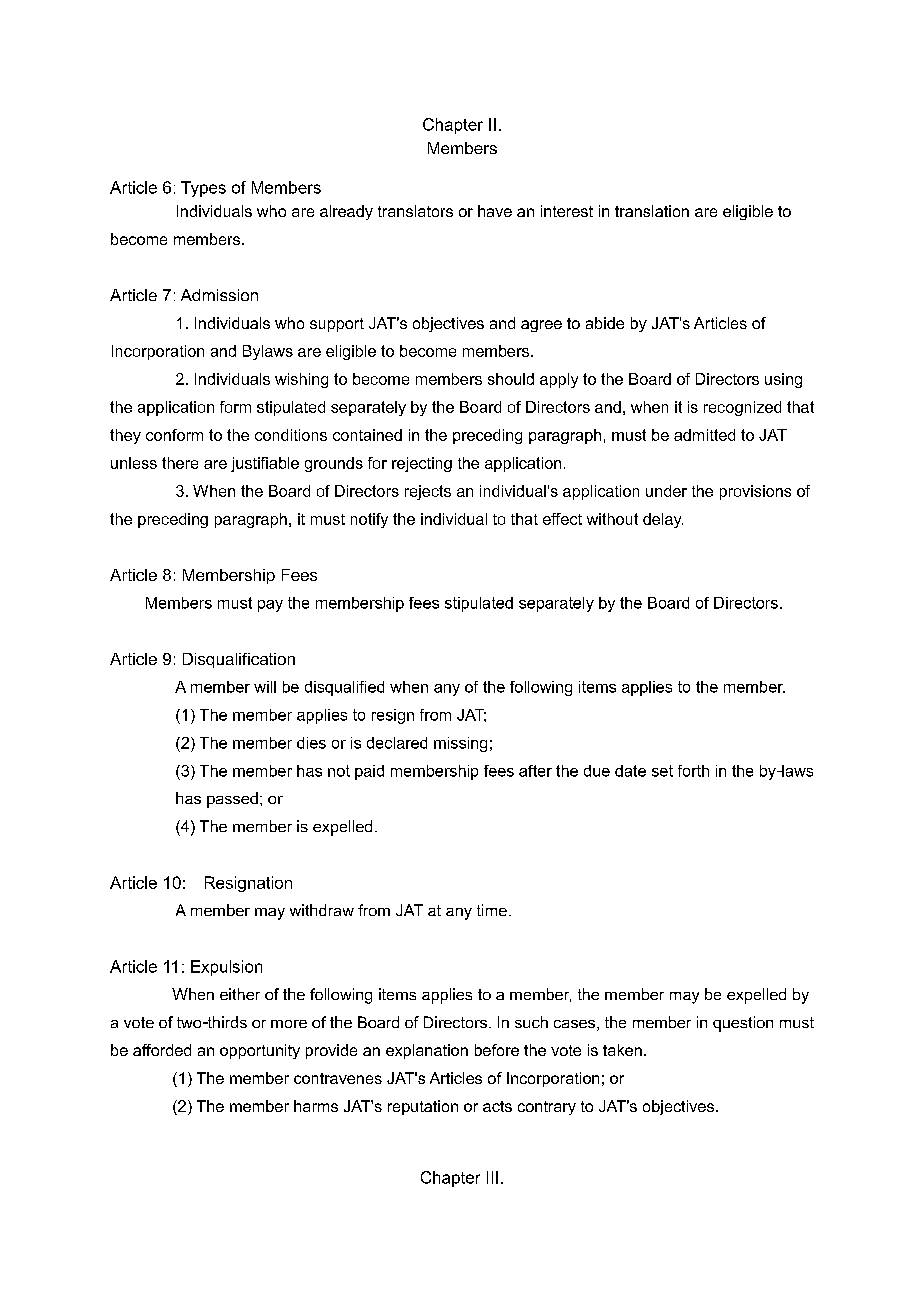 The image size is (924, 1308). I want to click on translators, so click(415, 211).
